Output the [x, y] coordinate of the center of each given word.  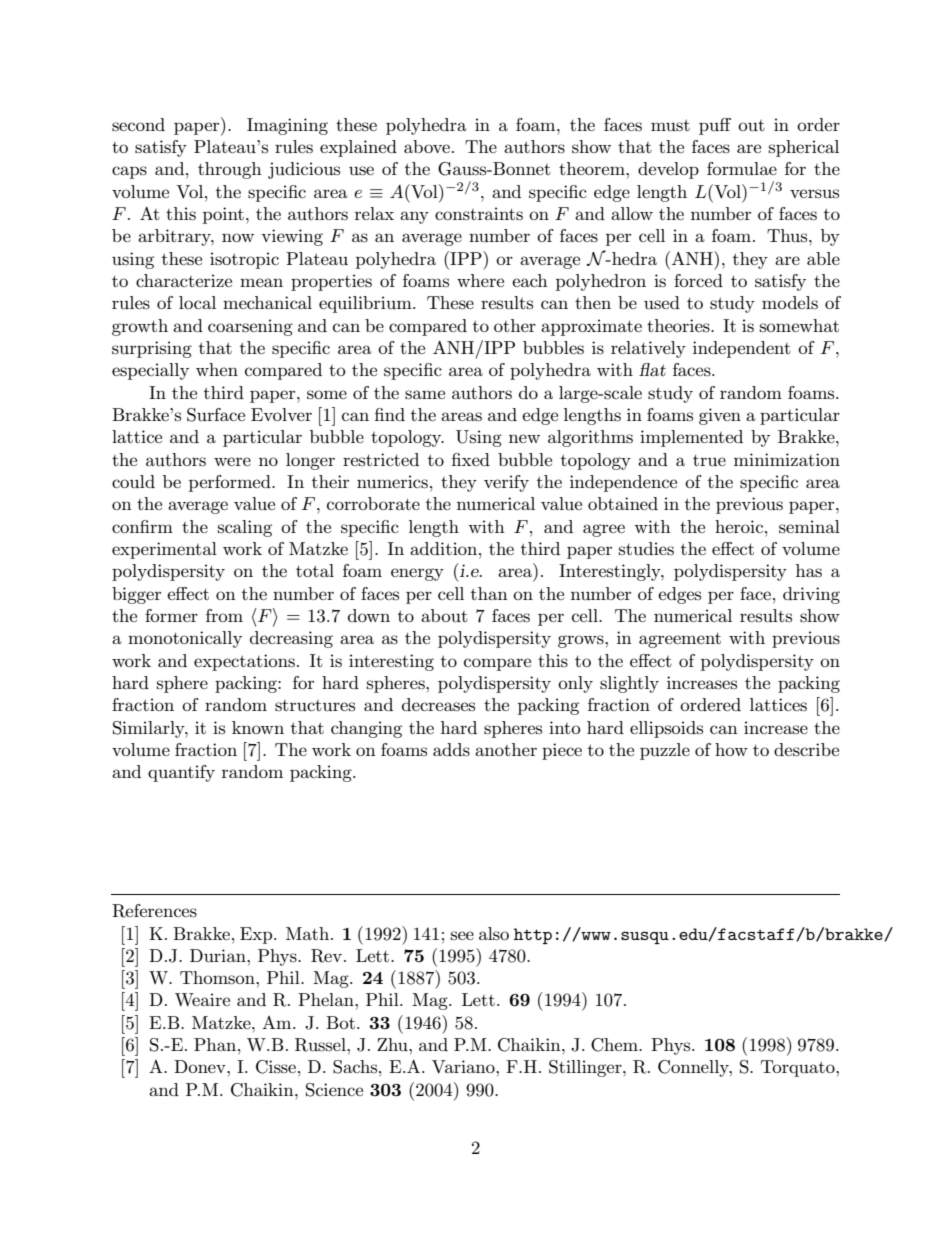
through [230, 170]
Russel [321, 1045]
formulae [742, 168]
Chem [615, 1045]
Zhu [393, 1044]
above [427, 146]
